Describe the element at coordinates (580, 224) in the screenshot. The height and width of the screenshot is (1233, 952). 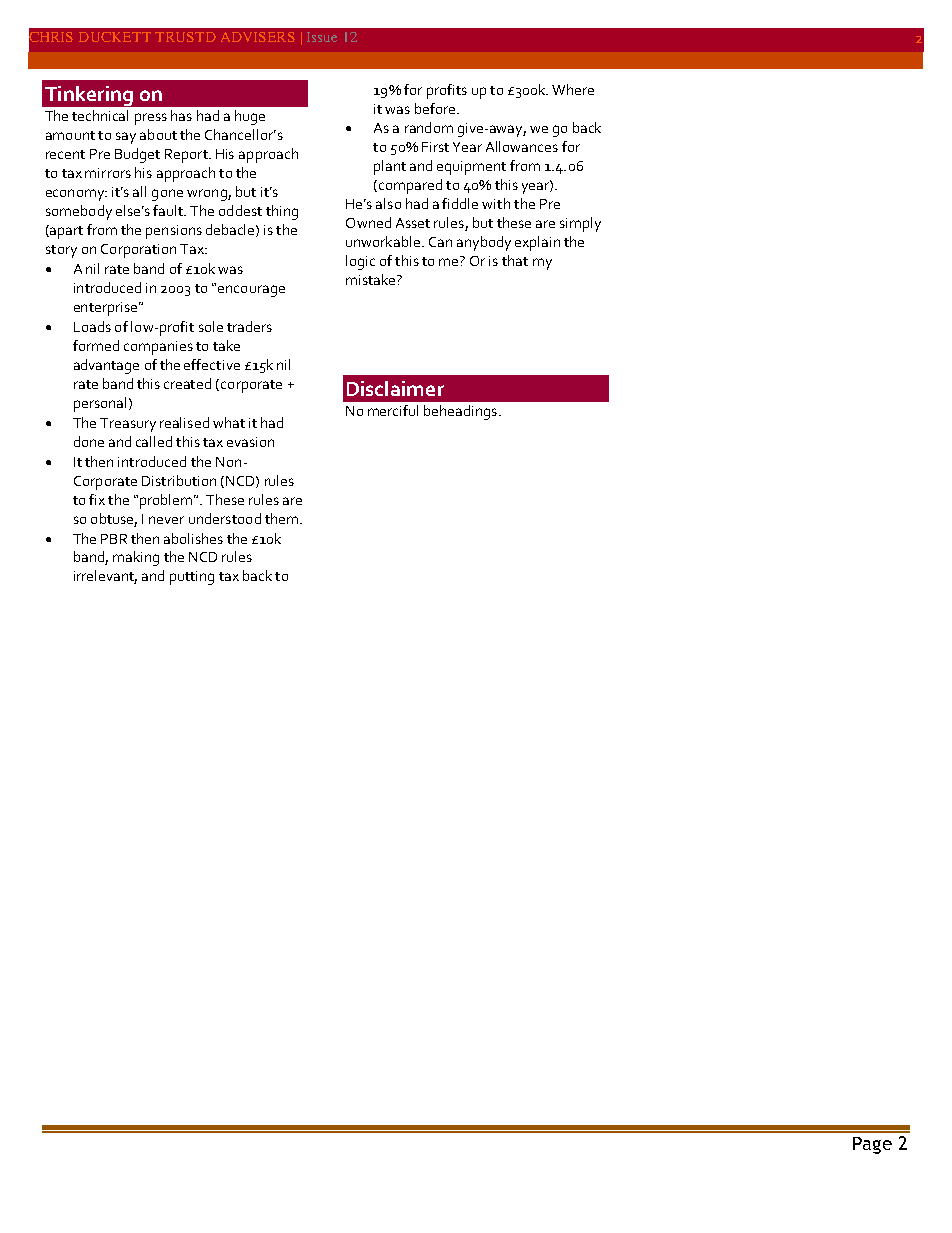
I see `simply` at that location.
